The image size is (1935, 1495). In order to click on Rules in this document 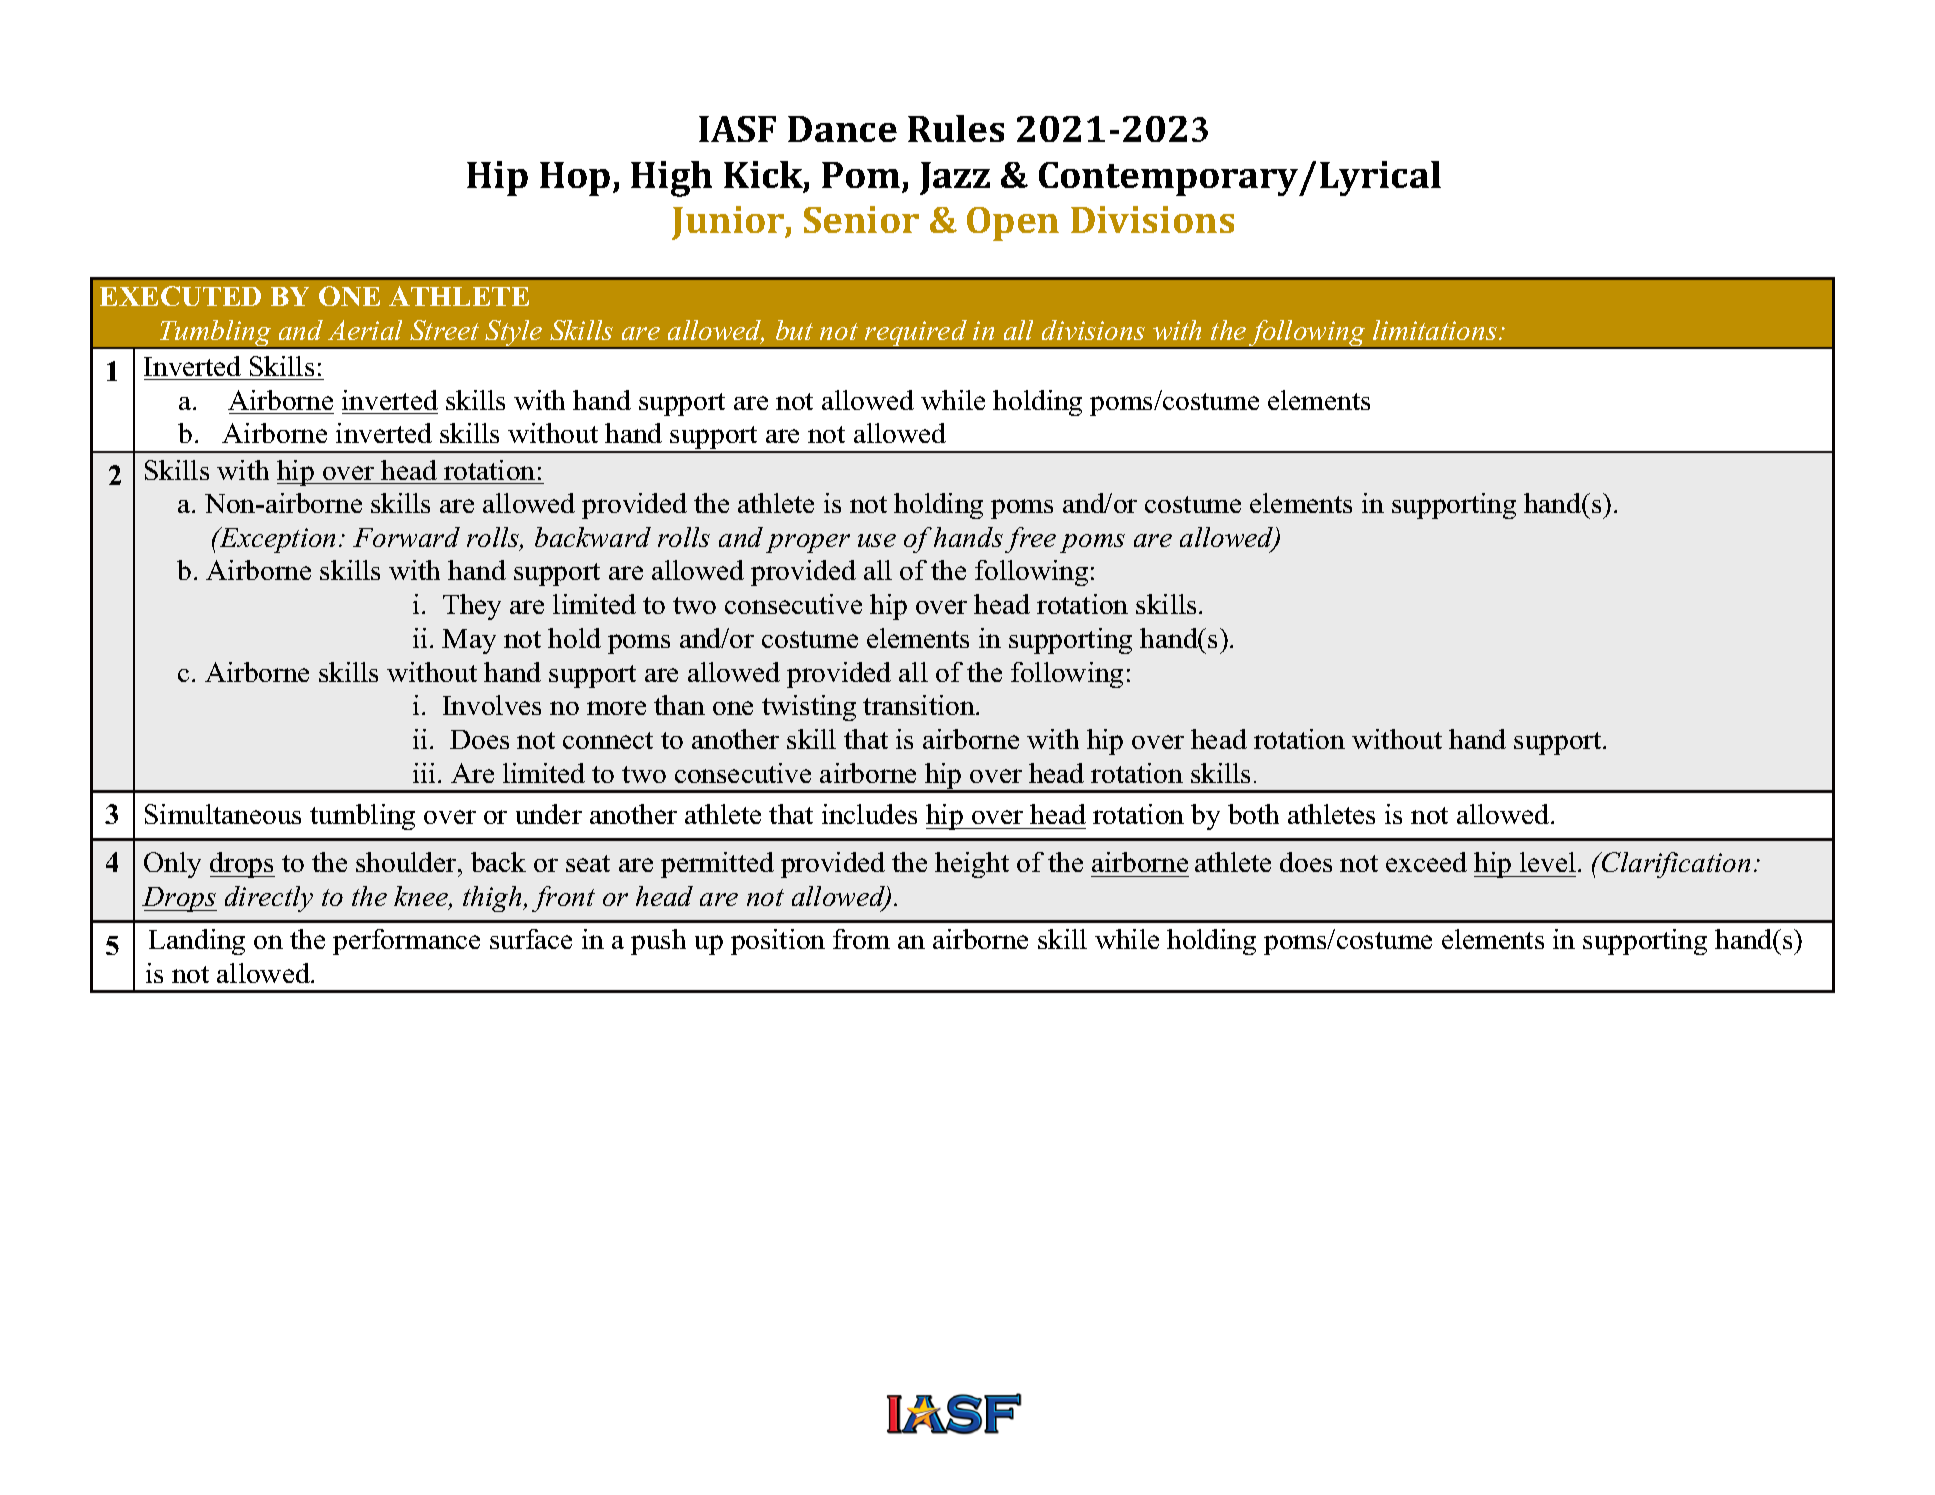, I will do `click(956, 128)`.
